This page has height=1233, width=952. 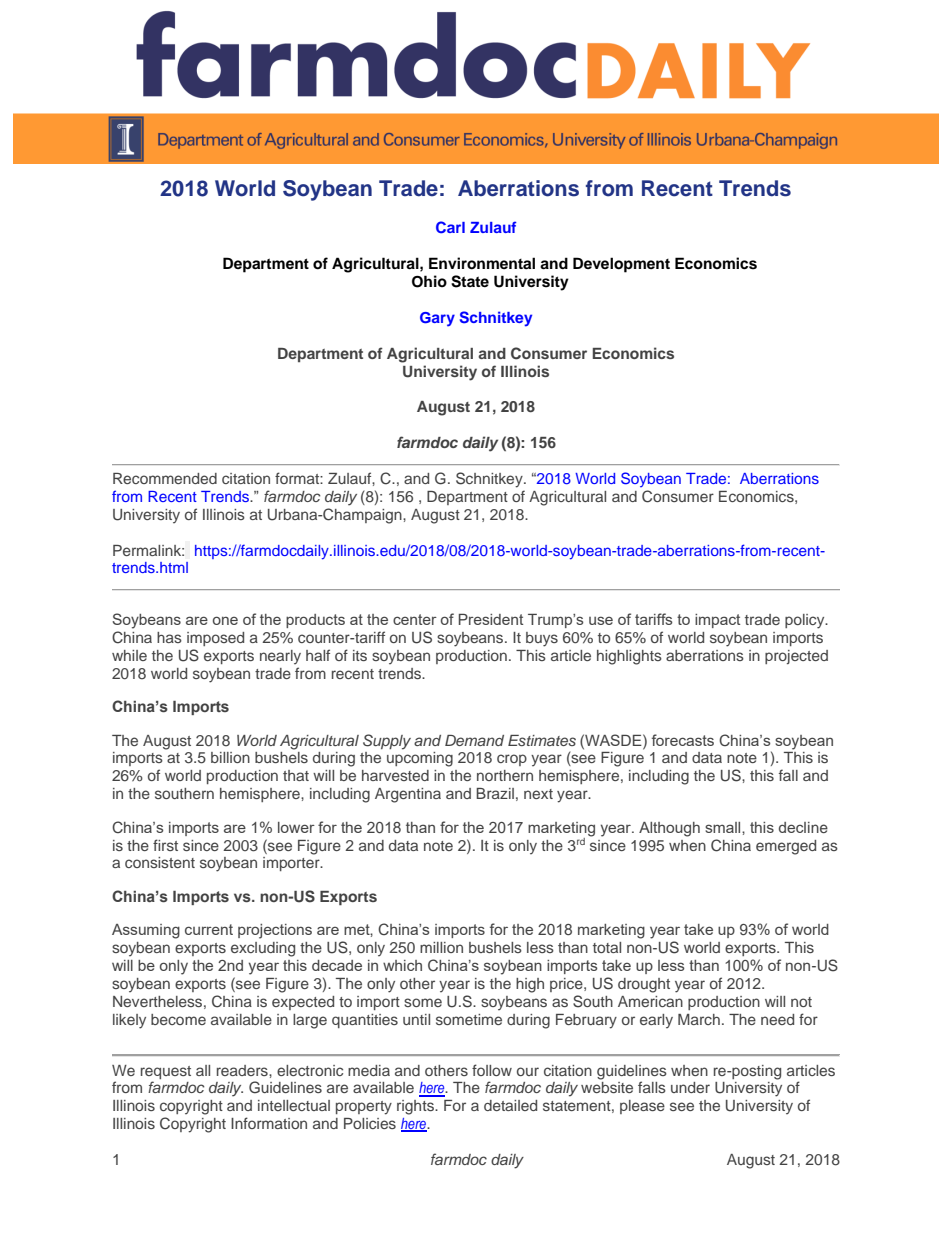 What do you see at coordinates (786, 847) in the page?
I see `emerged` at bounding box center [786, 847].
